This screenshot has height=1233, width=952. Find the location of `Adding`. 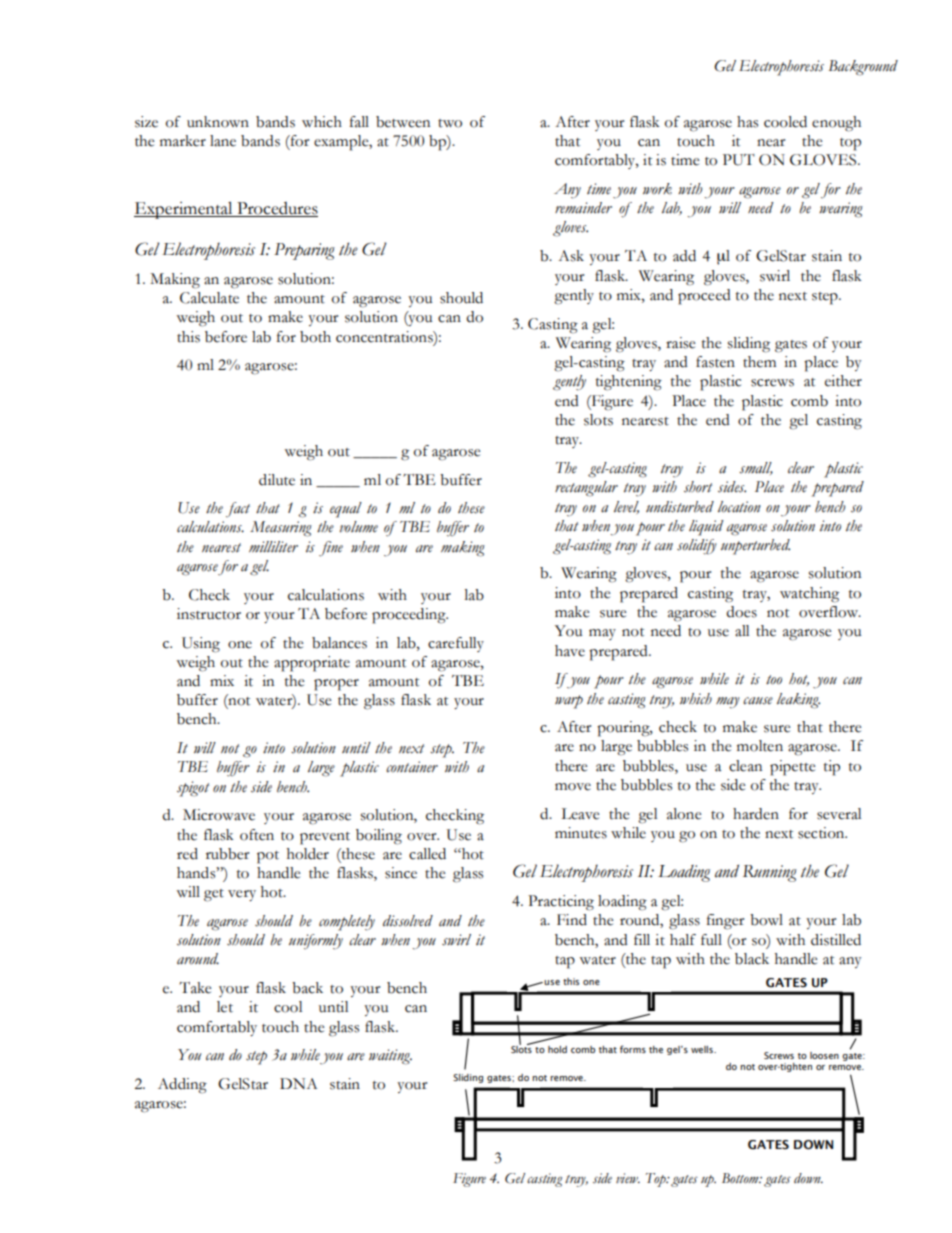

Adding is located at coordinates (182, 1086).
